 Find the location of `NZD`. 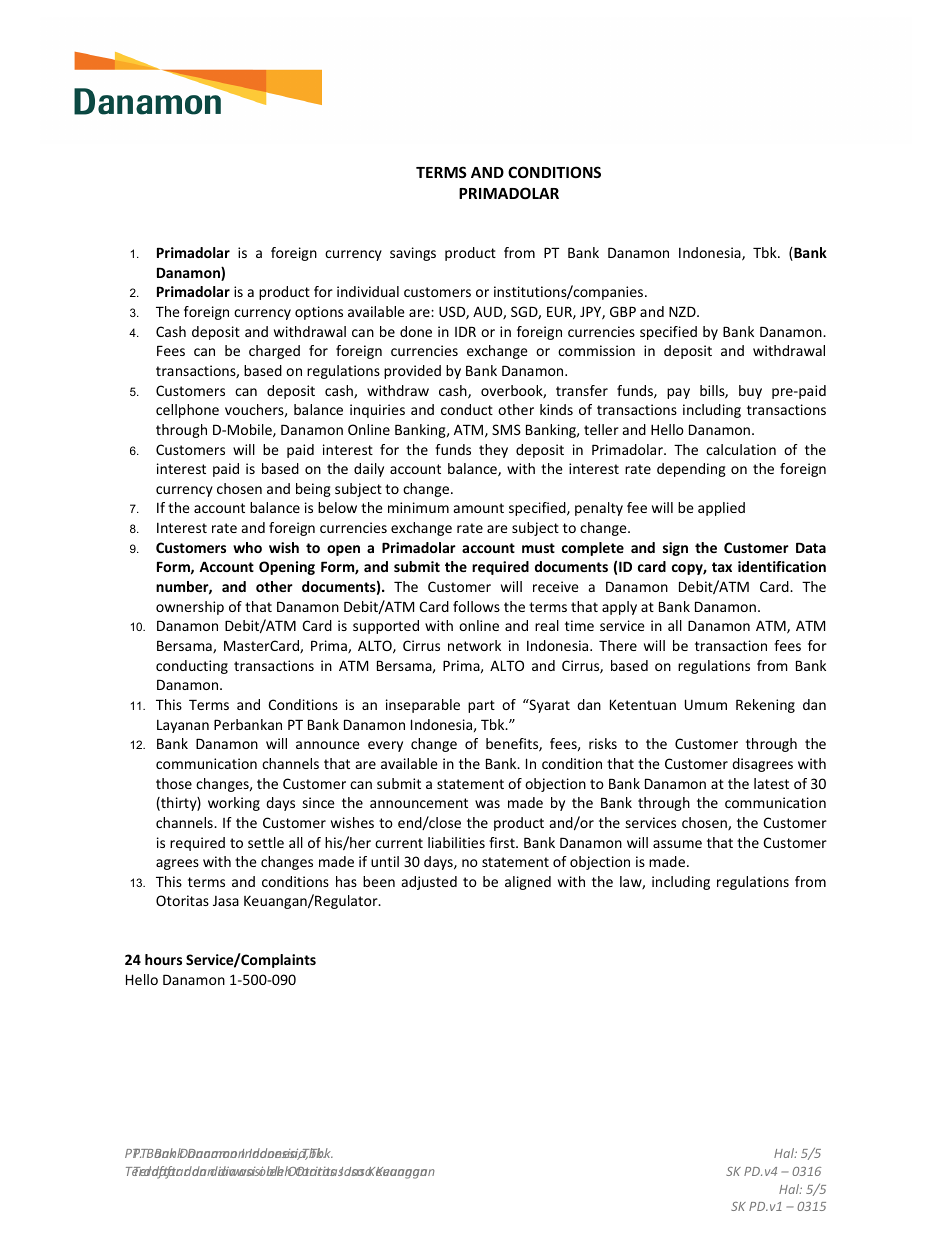

NZD is located at coordinates (683, 311).
